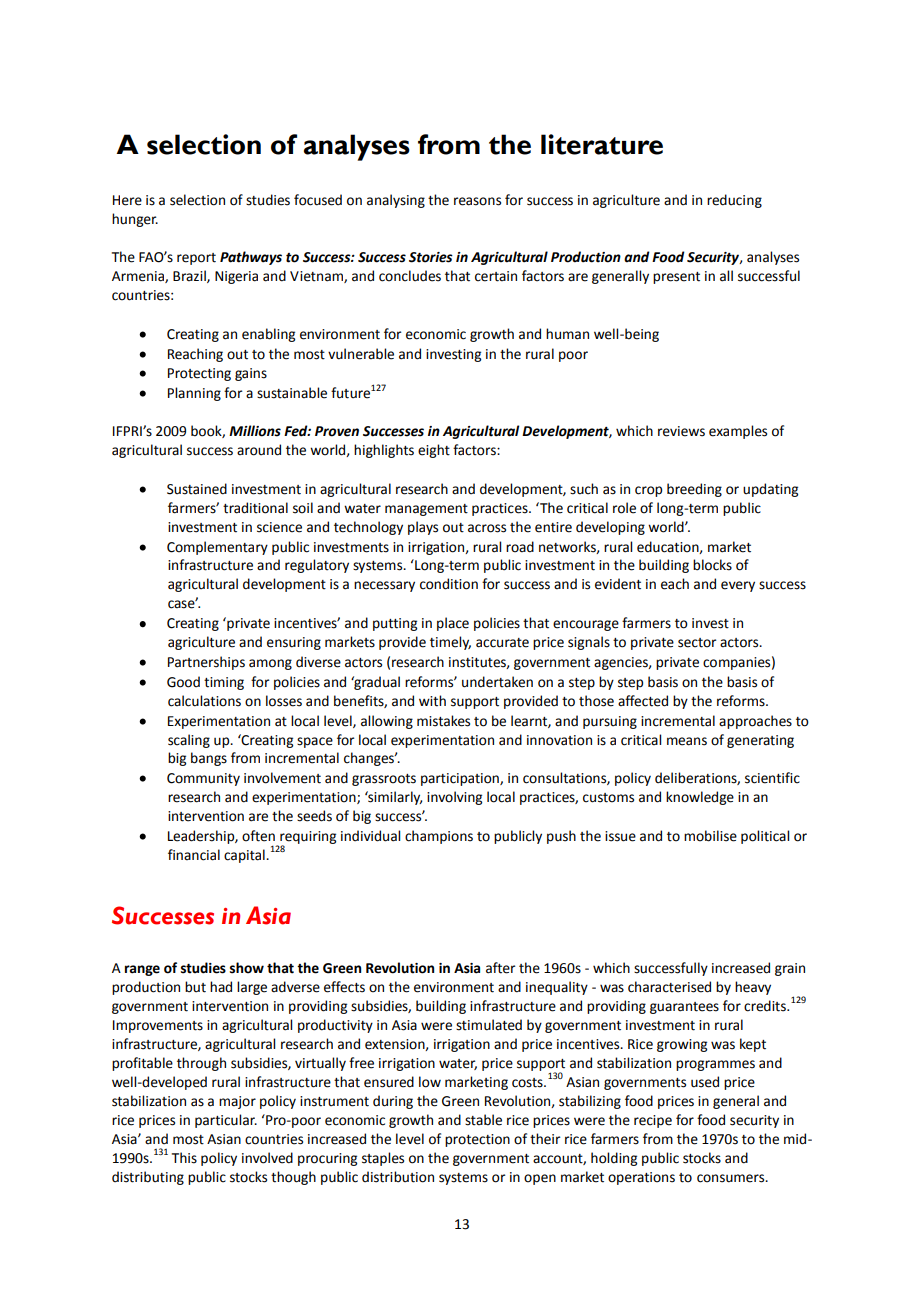 This document has height=1308, width=924. Describe the element at coordinates (734, 201) in the document. I see `reducing` at that location.
